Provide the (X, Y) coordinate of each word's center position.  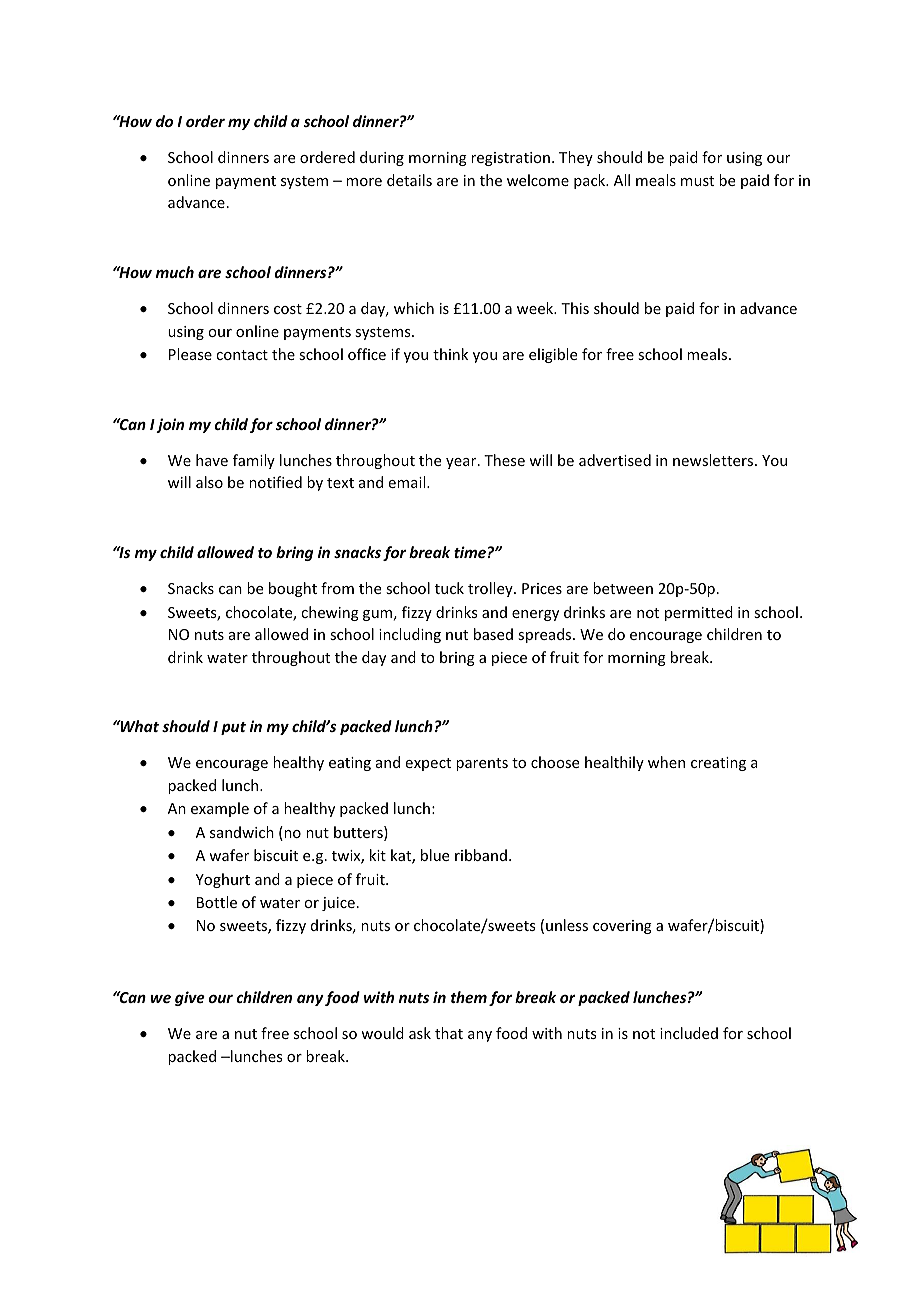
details (409, 180)
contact (242, 355)
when (666, 762)
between (623, 588)
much (175, 272)
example (220, 809)
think (450, 354)
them (469, 997)
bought (293, 589)
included (689, 1033)
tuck (449, 588)
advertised (615, 460)
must (697, 181)
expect (428, 764)
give (190, 998)
